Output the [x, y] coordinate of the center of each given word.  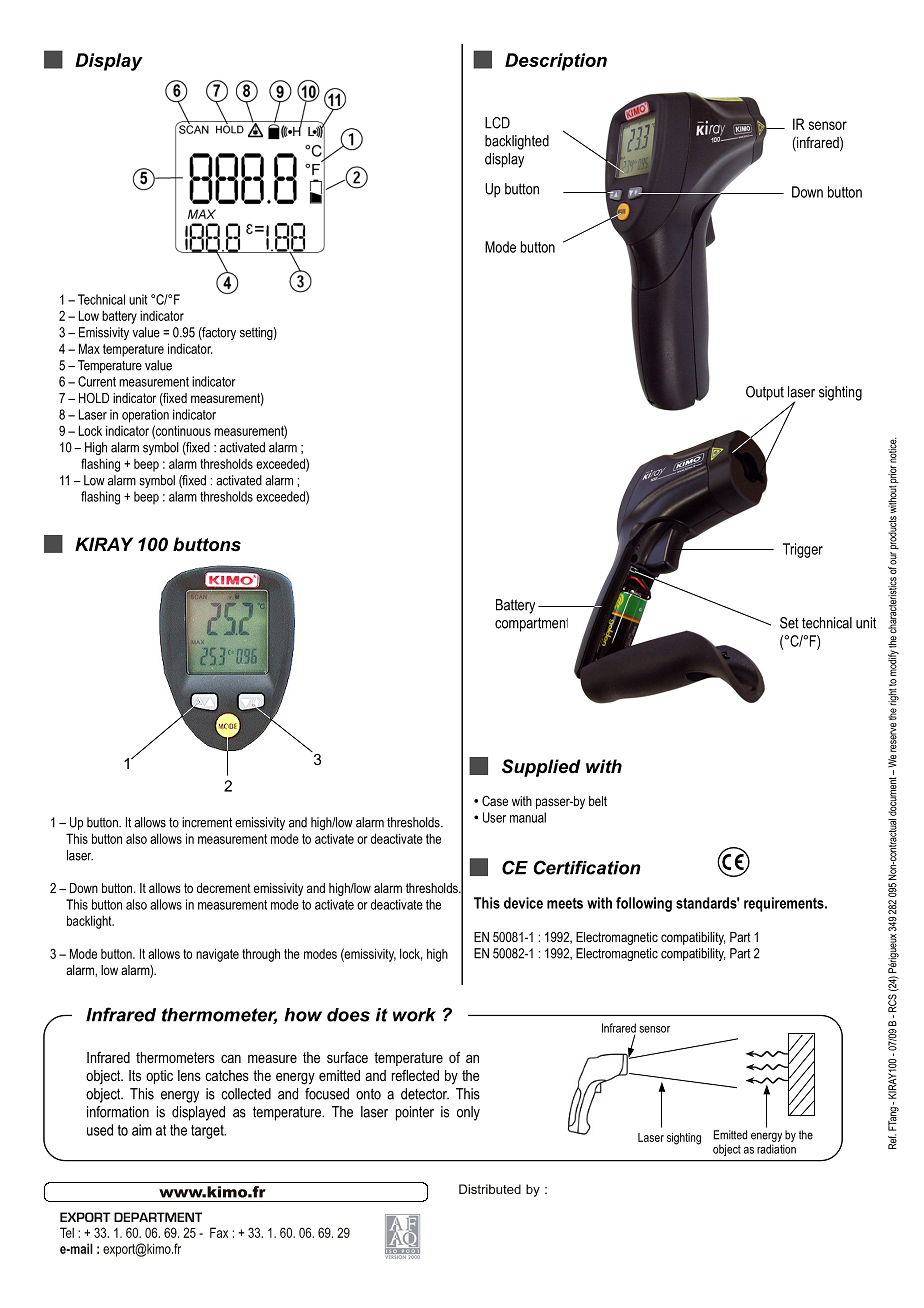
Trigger [803, 550]
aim [142, 1130]
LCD [497, 123]
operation [145, 416]
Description [556, 62]
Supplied [541, 768]
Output [765, 393]
